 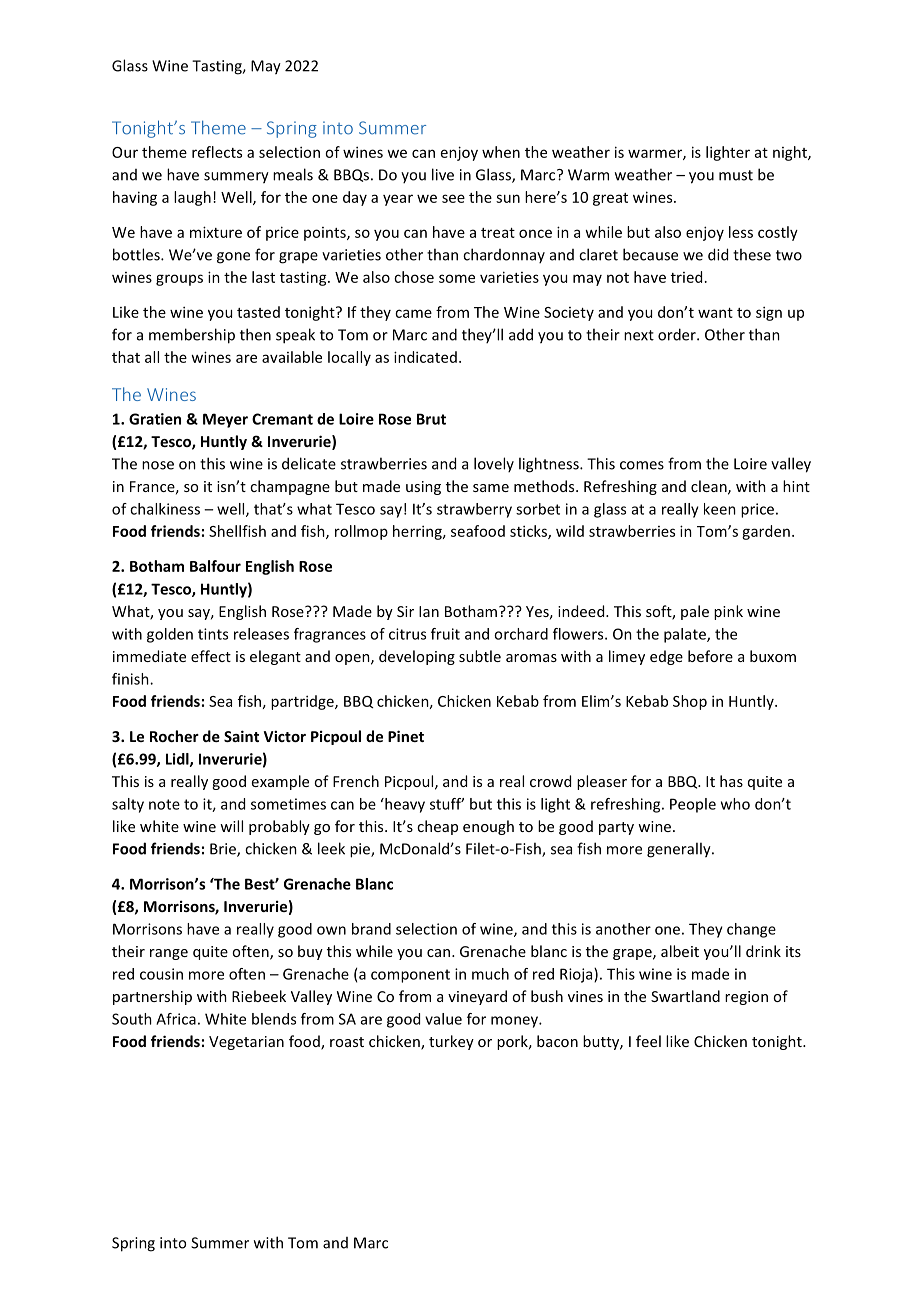 I want to click on clean, so click(x=710, y=487).
